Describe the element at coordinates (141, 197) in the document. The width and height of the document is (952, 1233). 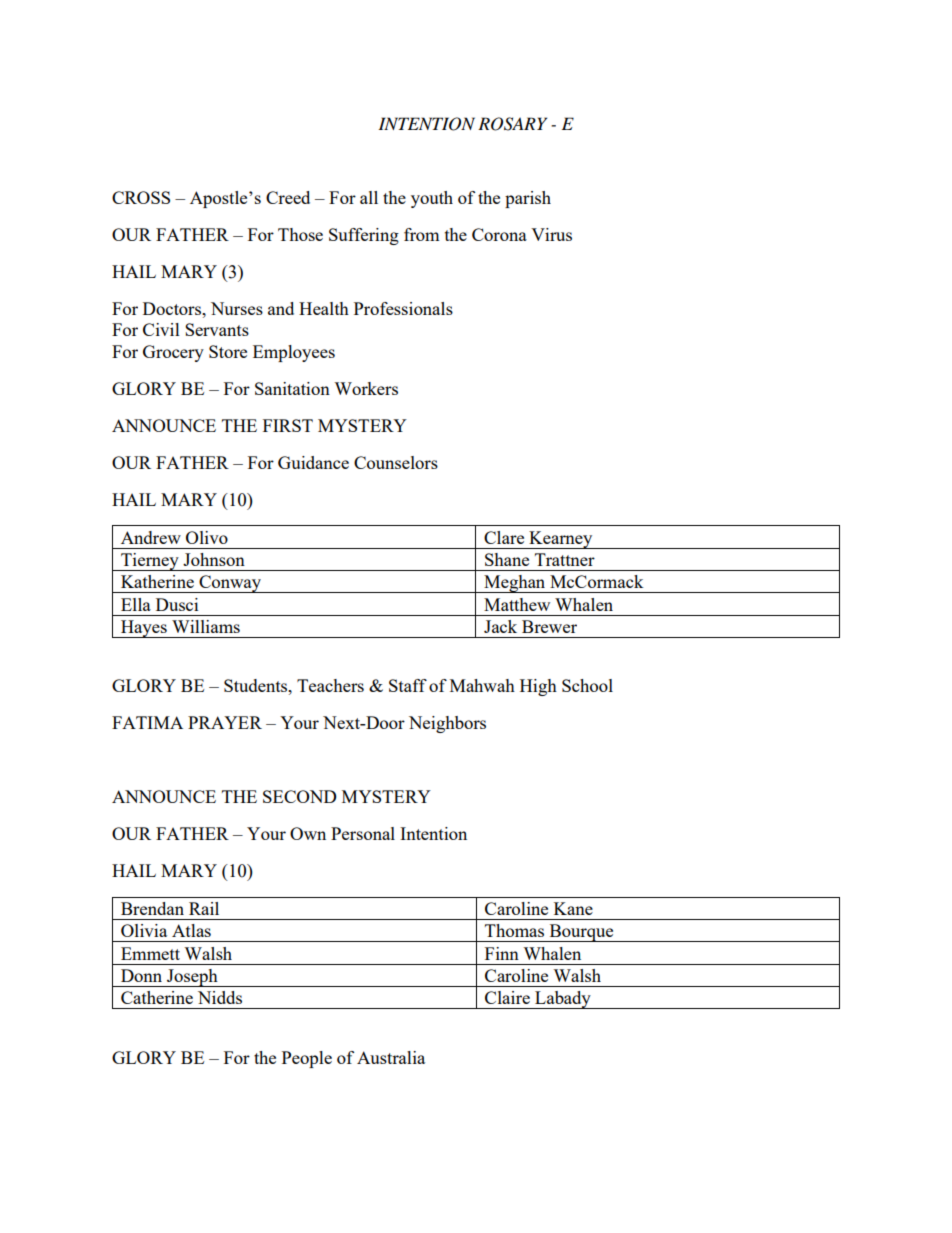
I see `CROSS` at that location.
